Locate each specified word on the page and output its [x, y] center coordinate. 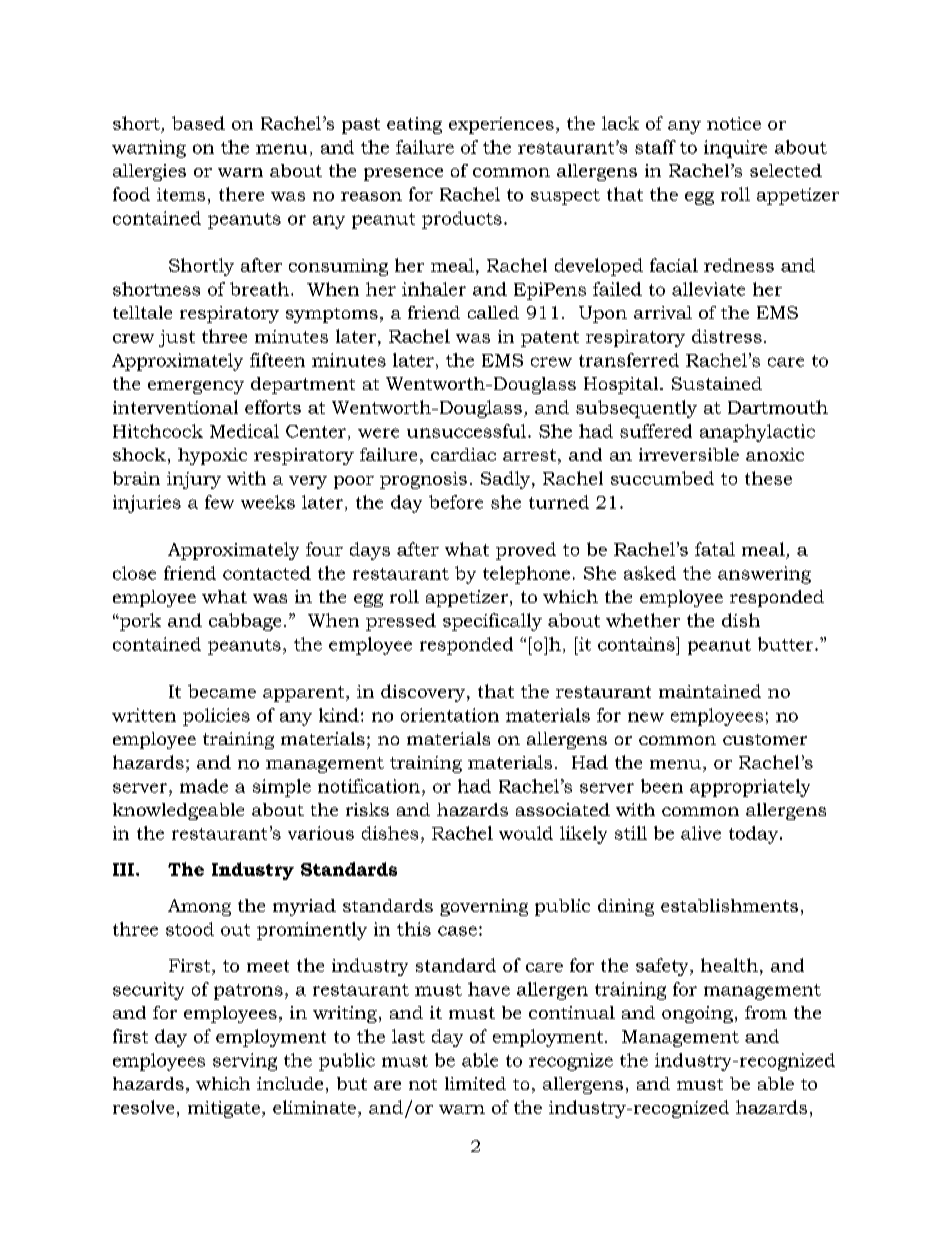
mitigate [224, 1109]
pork [139, 622]
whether [643, 620]
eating [414, 125]
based [198, 123]
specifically [492, 622]
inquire [735, 149]
